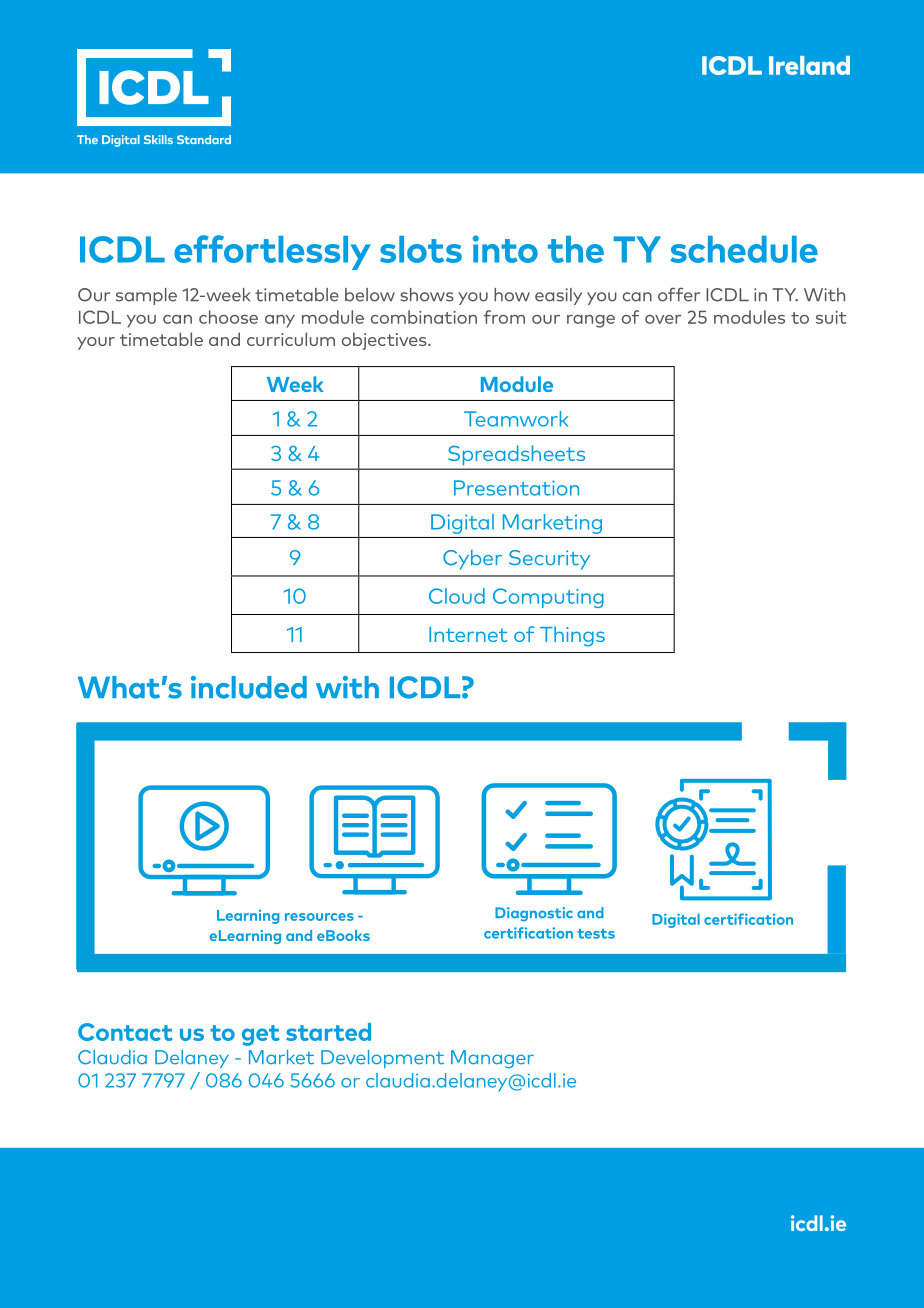  I want to click on Security, so click(549, 560).
